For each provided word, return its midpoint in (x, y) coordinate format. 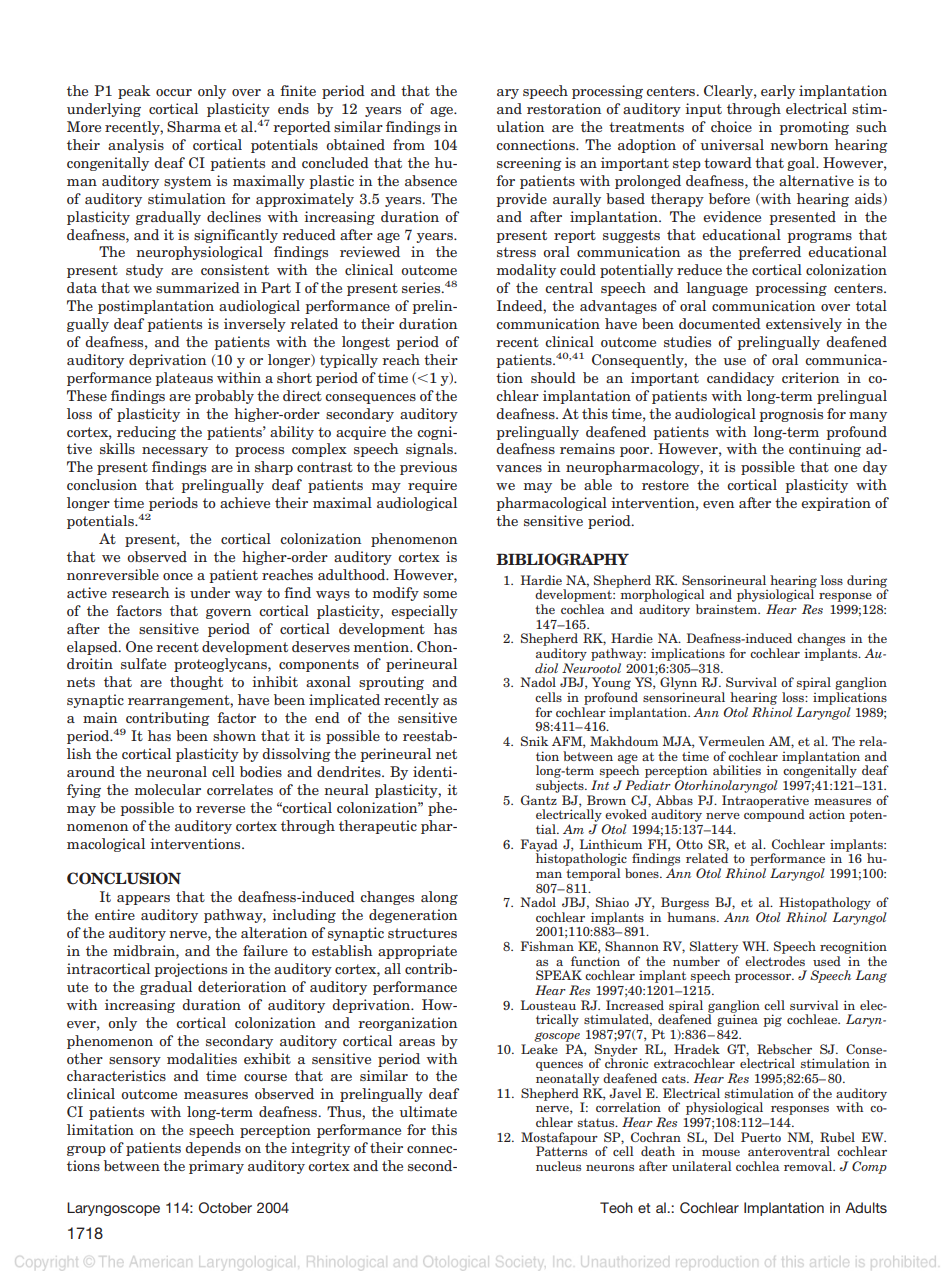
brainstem (728, 609)
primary (216, 1167)
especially (424, 612)
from (409, 144)
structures (422, 933)
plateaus (184, 379)
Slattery (714, 947)
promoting (814, 128)
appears (143, 900)
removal (809, 1166)
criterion (810, 377)
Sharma (194, 126)
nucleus (558, 1166)
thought (196, 683)
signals (430, 450)
